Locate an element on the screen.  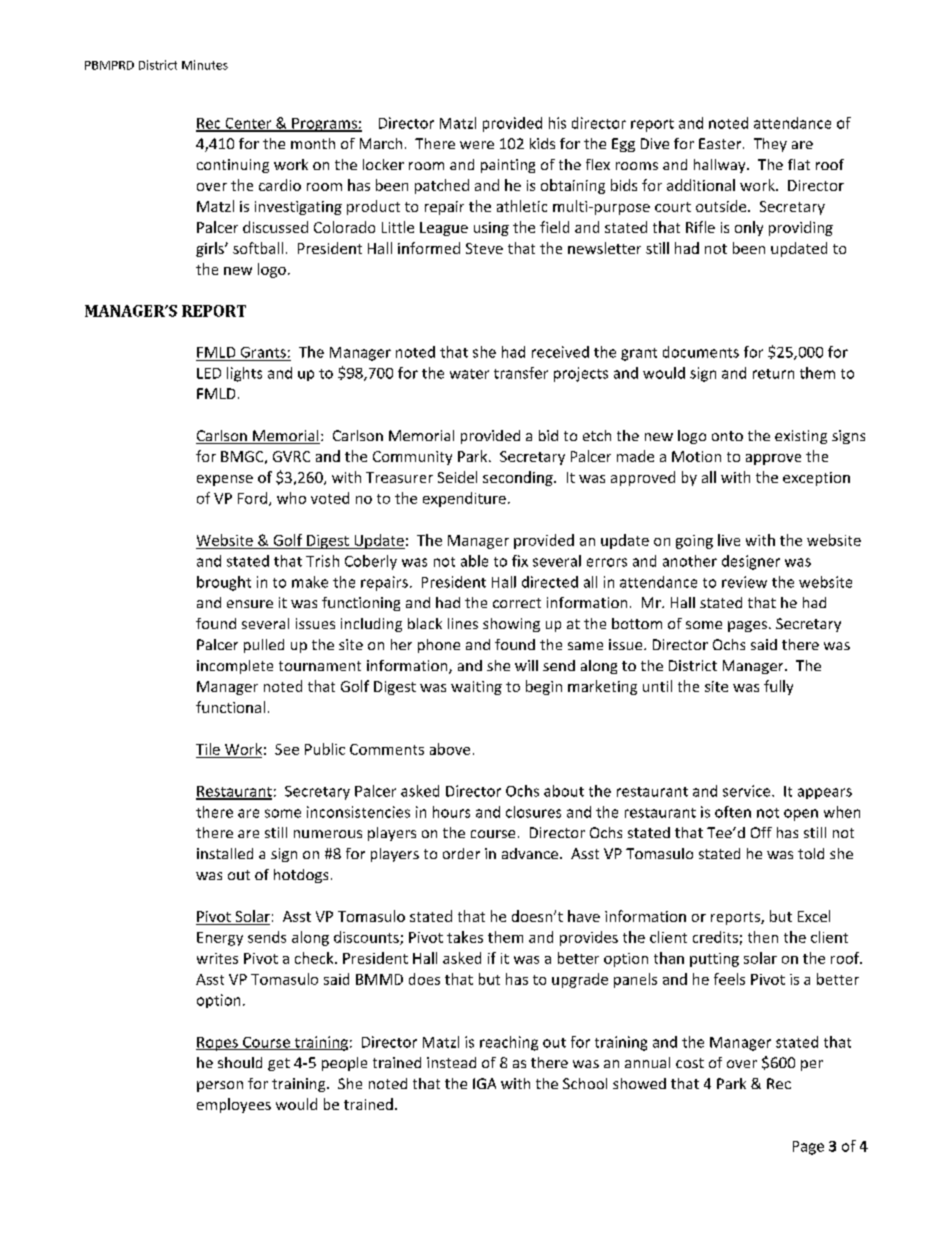
Center is located at coordinates (248, 124).
